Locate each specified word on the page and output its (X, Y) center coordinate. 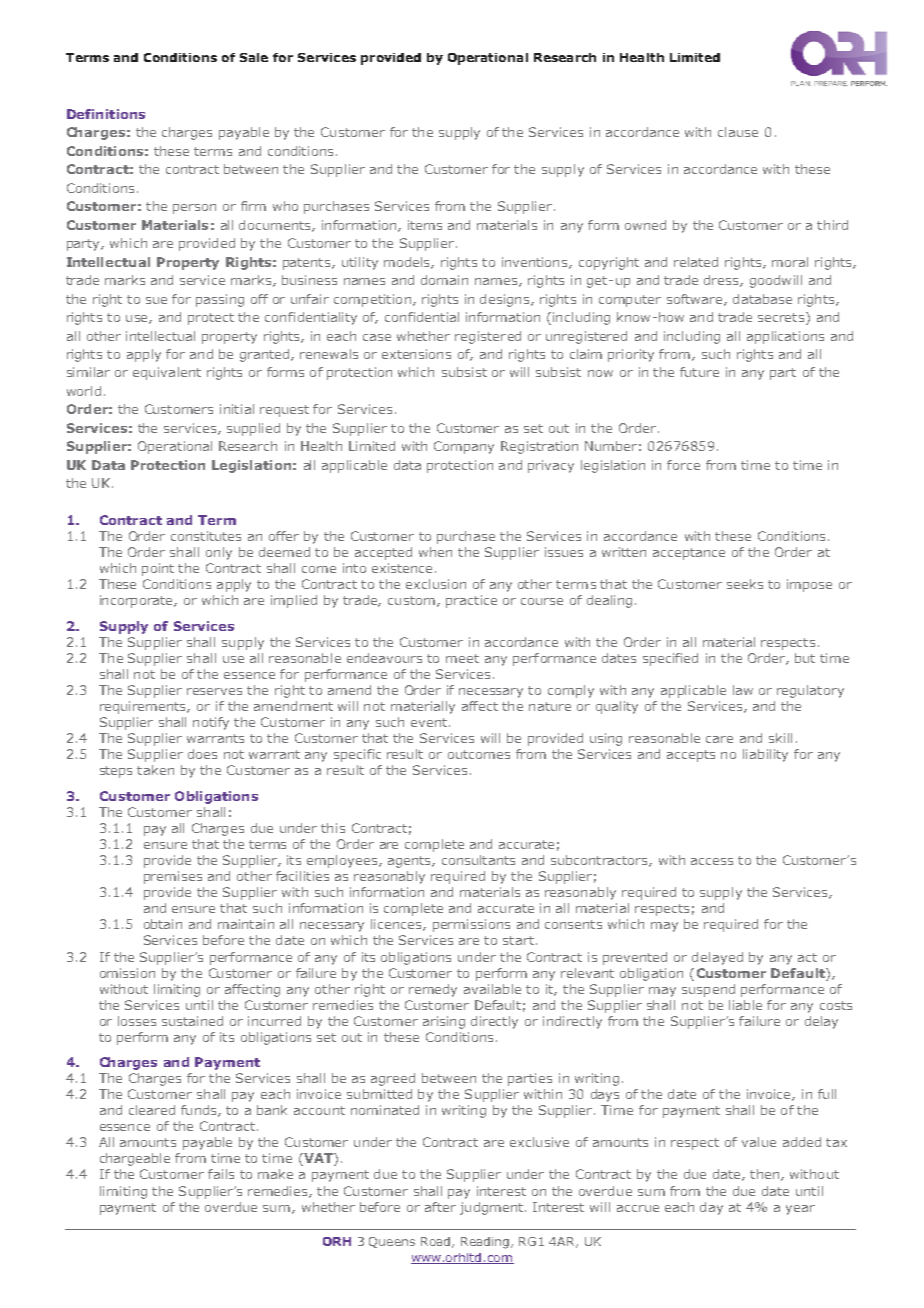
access (712, 861)
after (440, 1207)
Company (464, 447)
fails (221, 1174)
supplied (253, 429)
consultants (478, 860)
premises (173, 877)
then (764, 1174)
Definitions (106, 114)
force (683, 465)
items (425, 225)
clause (738, 132)
